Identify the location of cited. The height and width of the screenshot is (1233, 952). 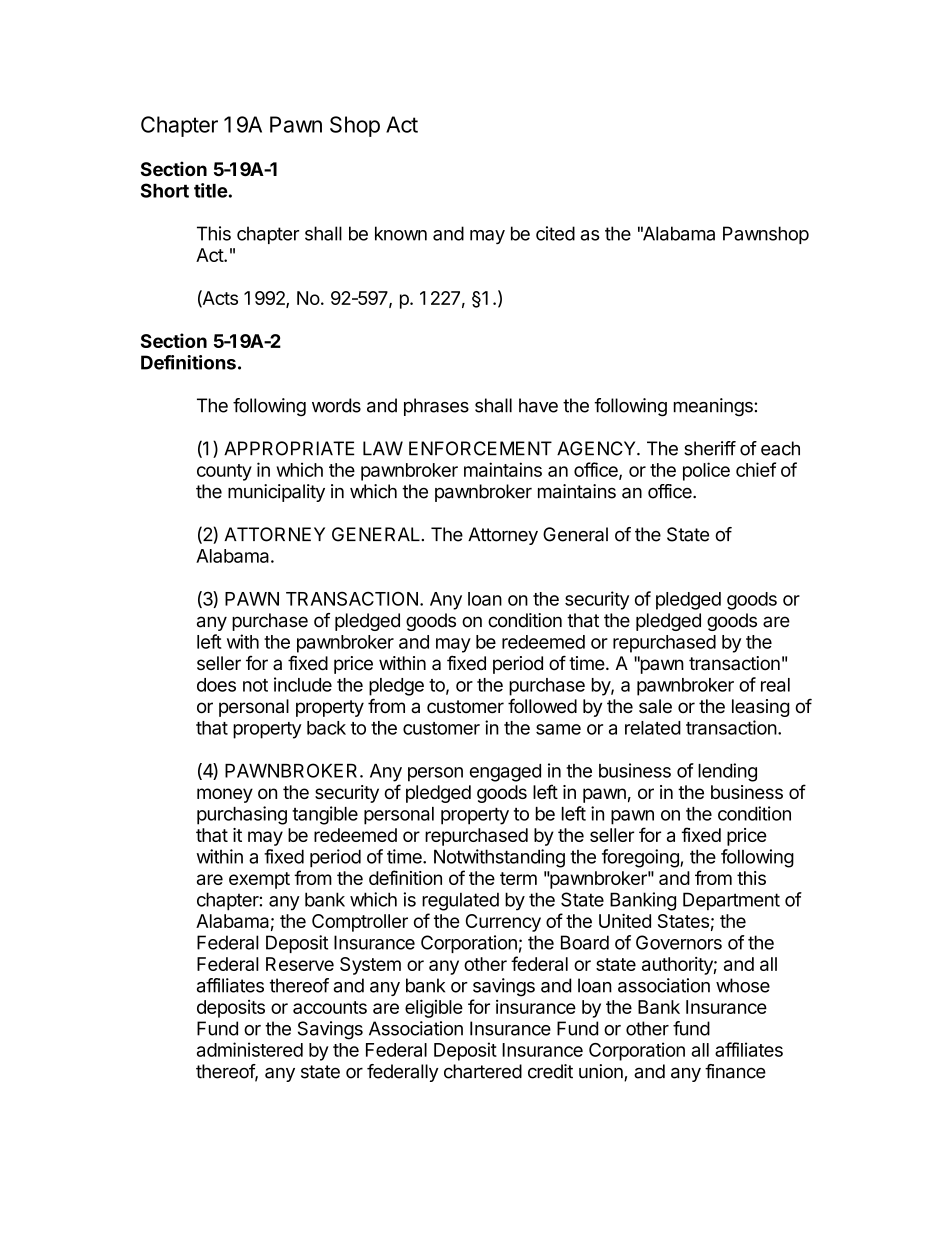
(555, 233).
